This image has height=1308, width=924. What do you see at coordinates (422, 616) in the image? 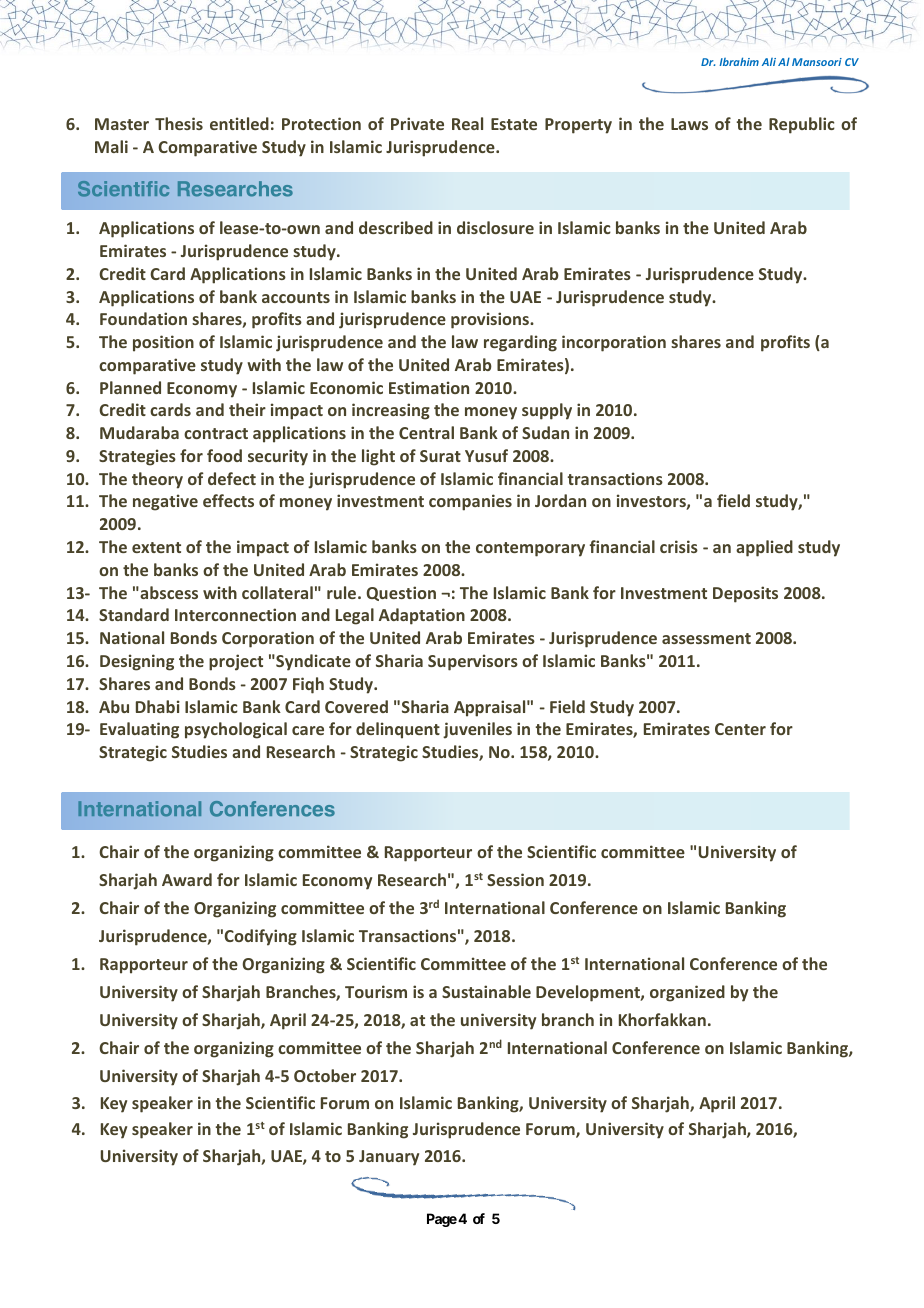
I see `Adaptation` at bounding box center [422, 616].
